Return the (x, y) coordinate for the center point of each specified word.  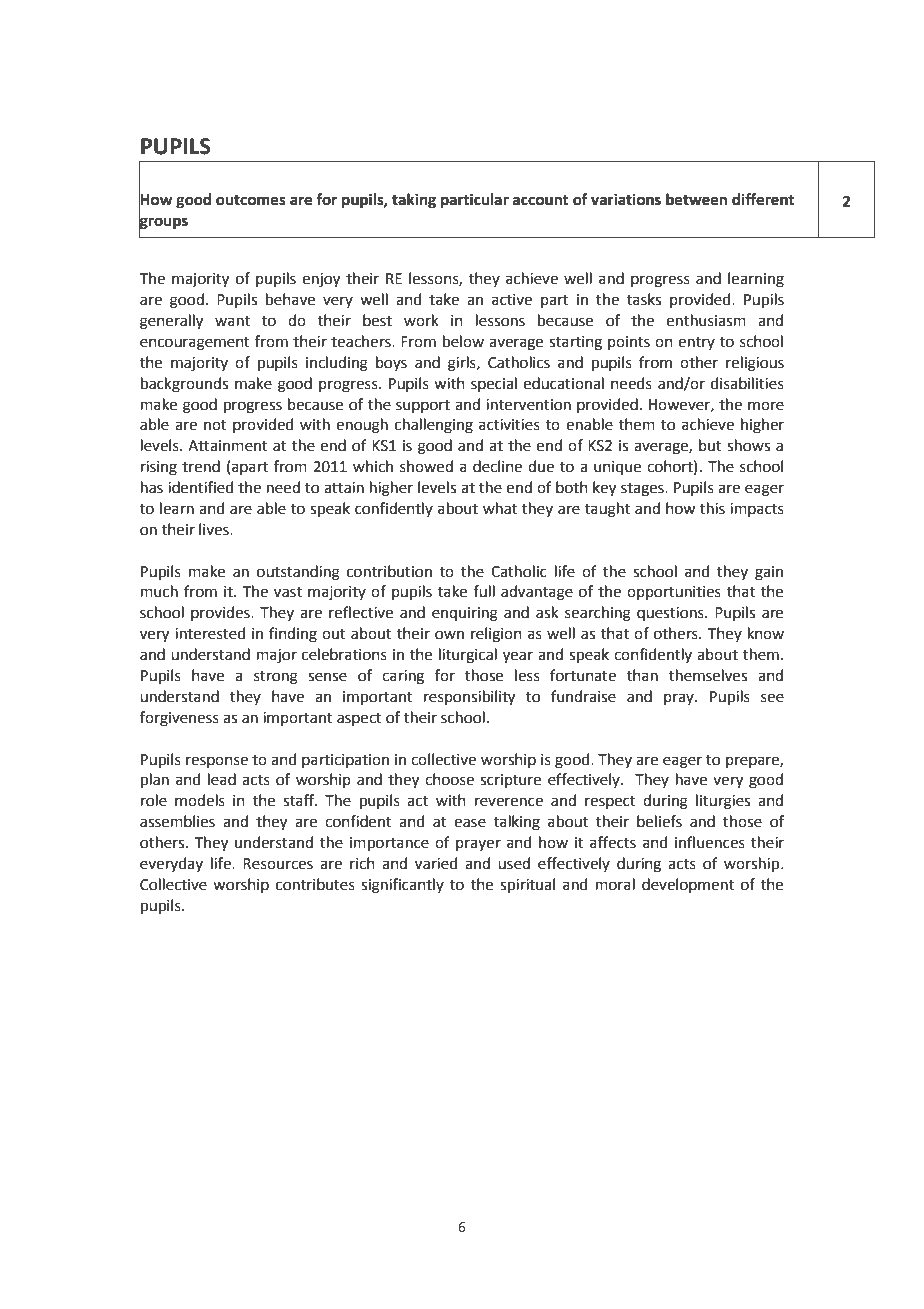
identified (201, 487)
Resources (278, 864)
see (772, 698)
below (463, 341)
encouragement (195, 344)
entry (696, 343)
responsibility (469, 698)
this (712, 508)
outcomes (251, 200)
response (217, 762)
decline (497, 466)
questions (671, 614)
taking (414, 201)
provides (221, 613)
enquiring (465, 614)
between (696, 199)
